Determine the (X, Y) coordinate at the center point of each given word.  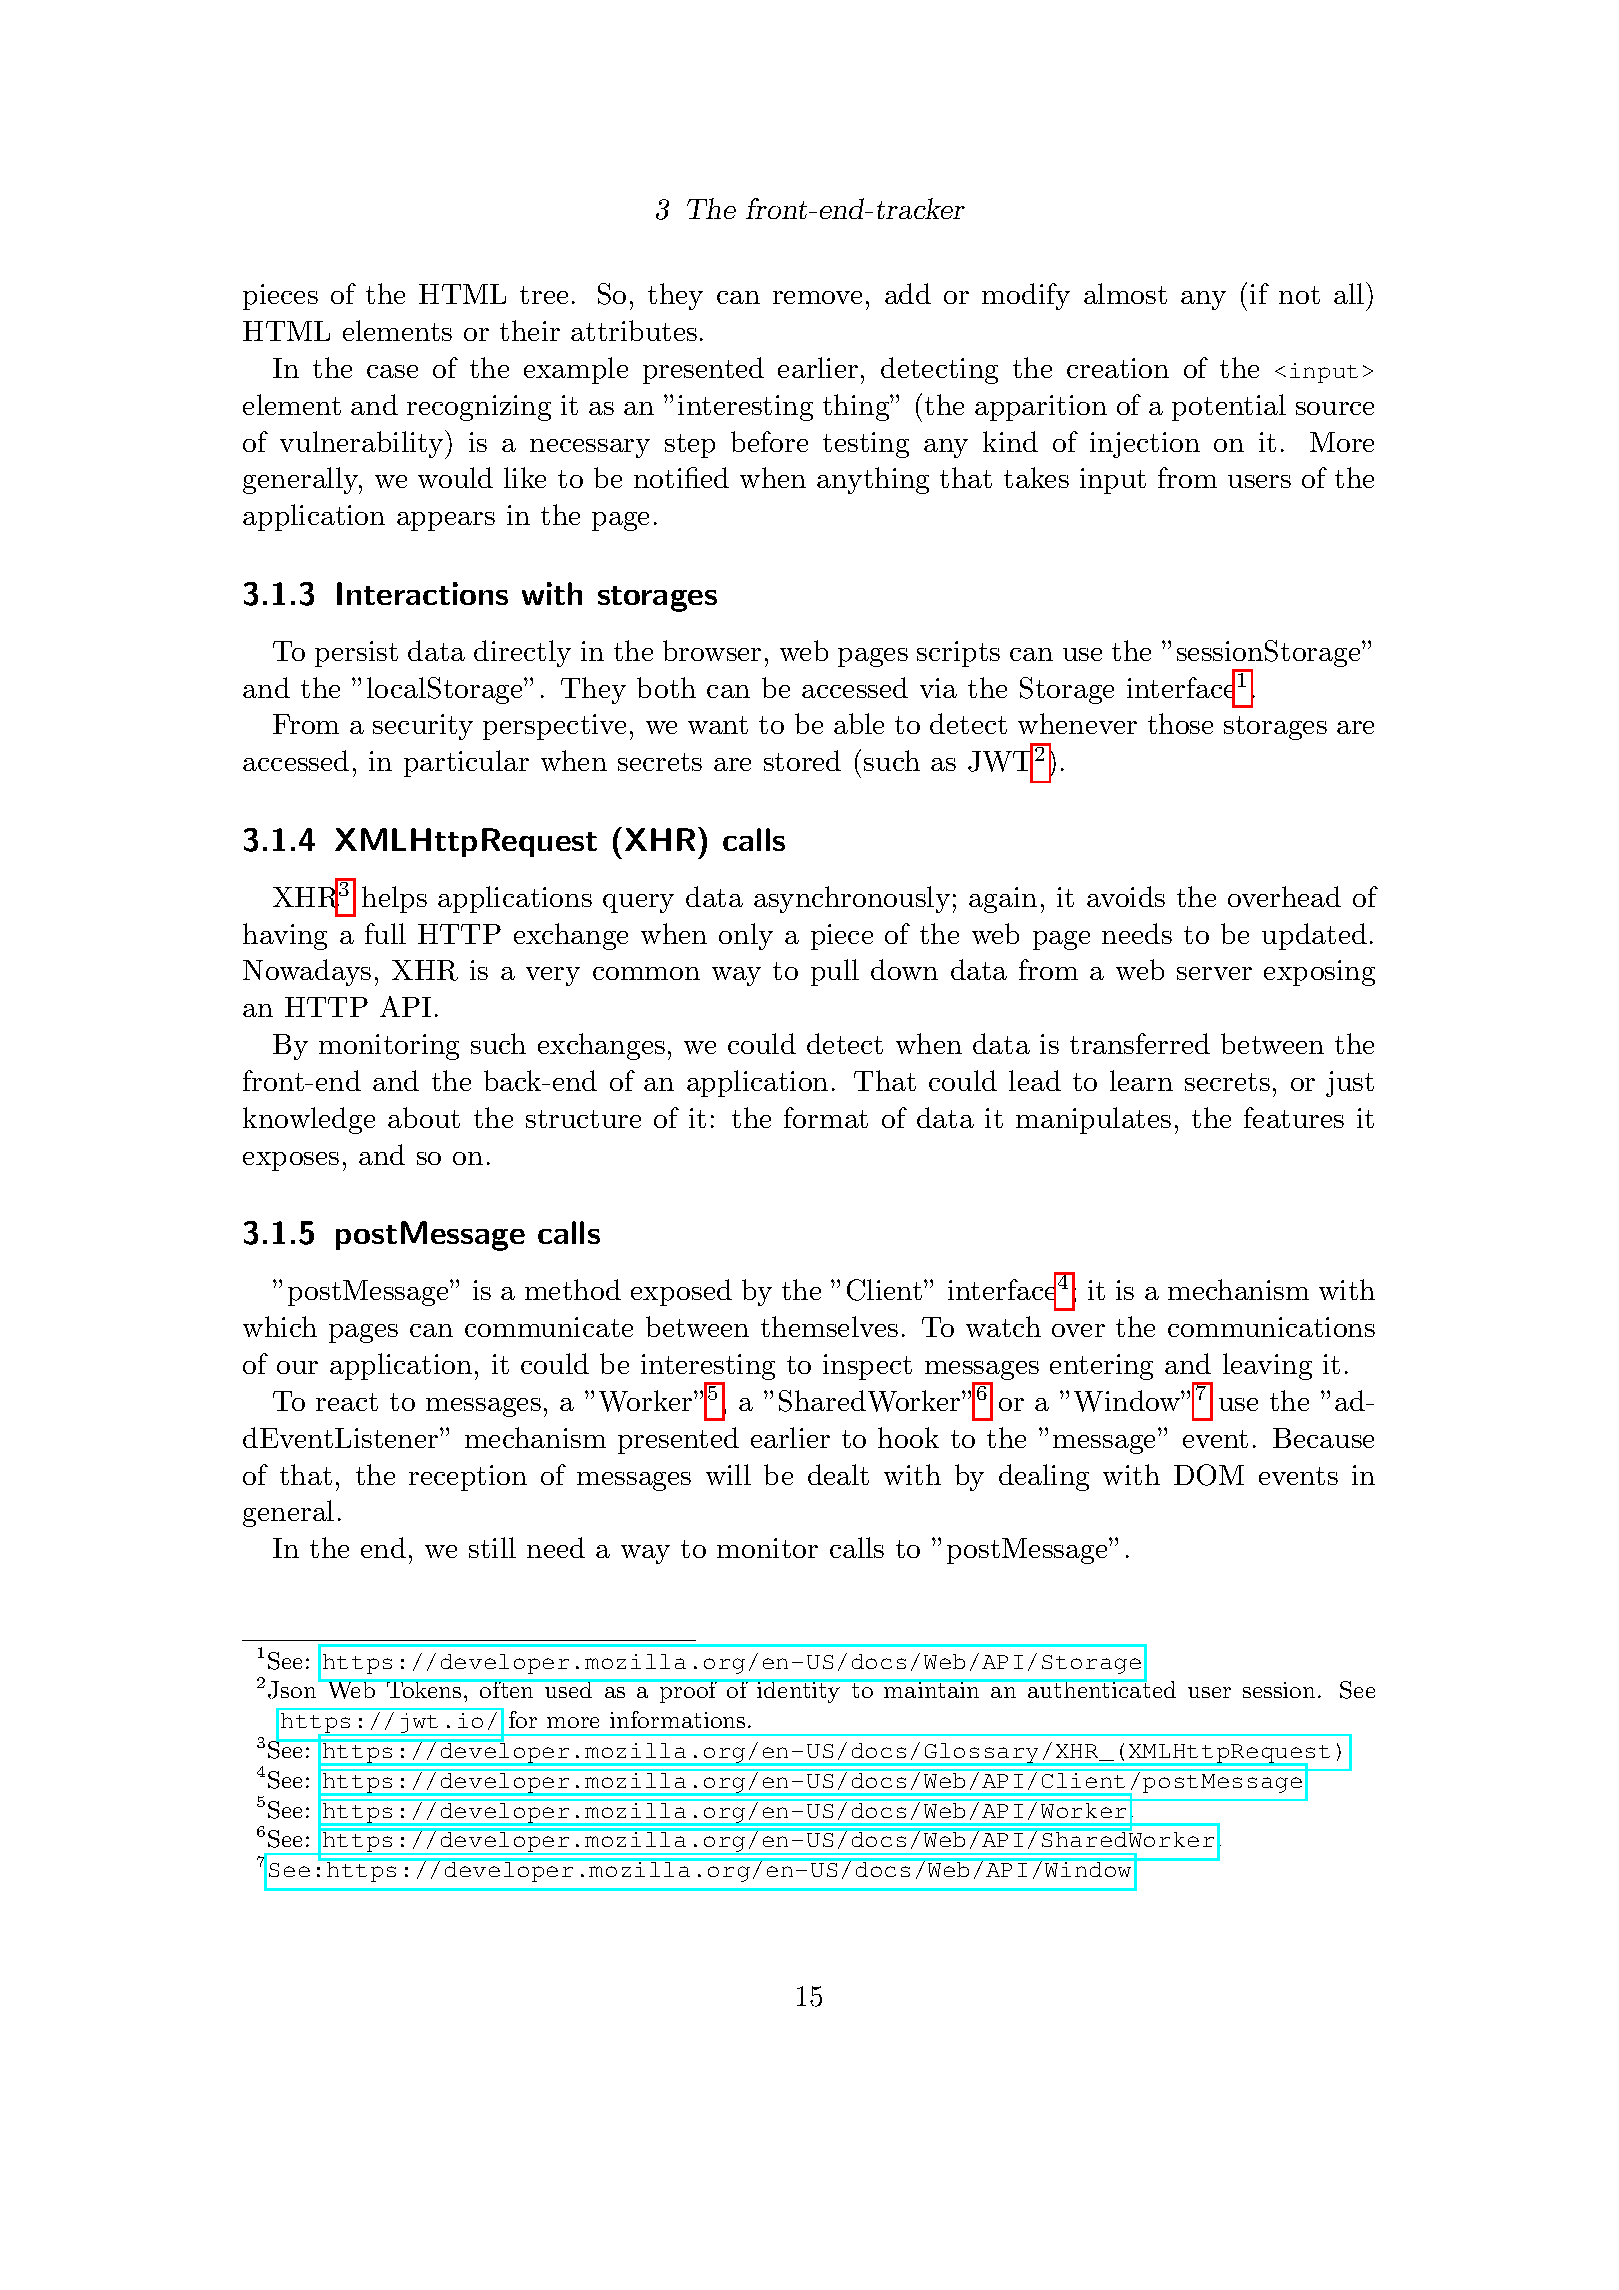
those (1180, 723)
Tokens (424, 1688)
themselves (829, 1326)
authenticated (1100, 1688)
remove (817, 297)
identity (799, 1691)
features (1294, 1117)
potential (1229, 407)
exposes (291, 1161)
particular (466, 763)
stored (802, 760)
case (392, 371)
